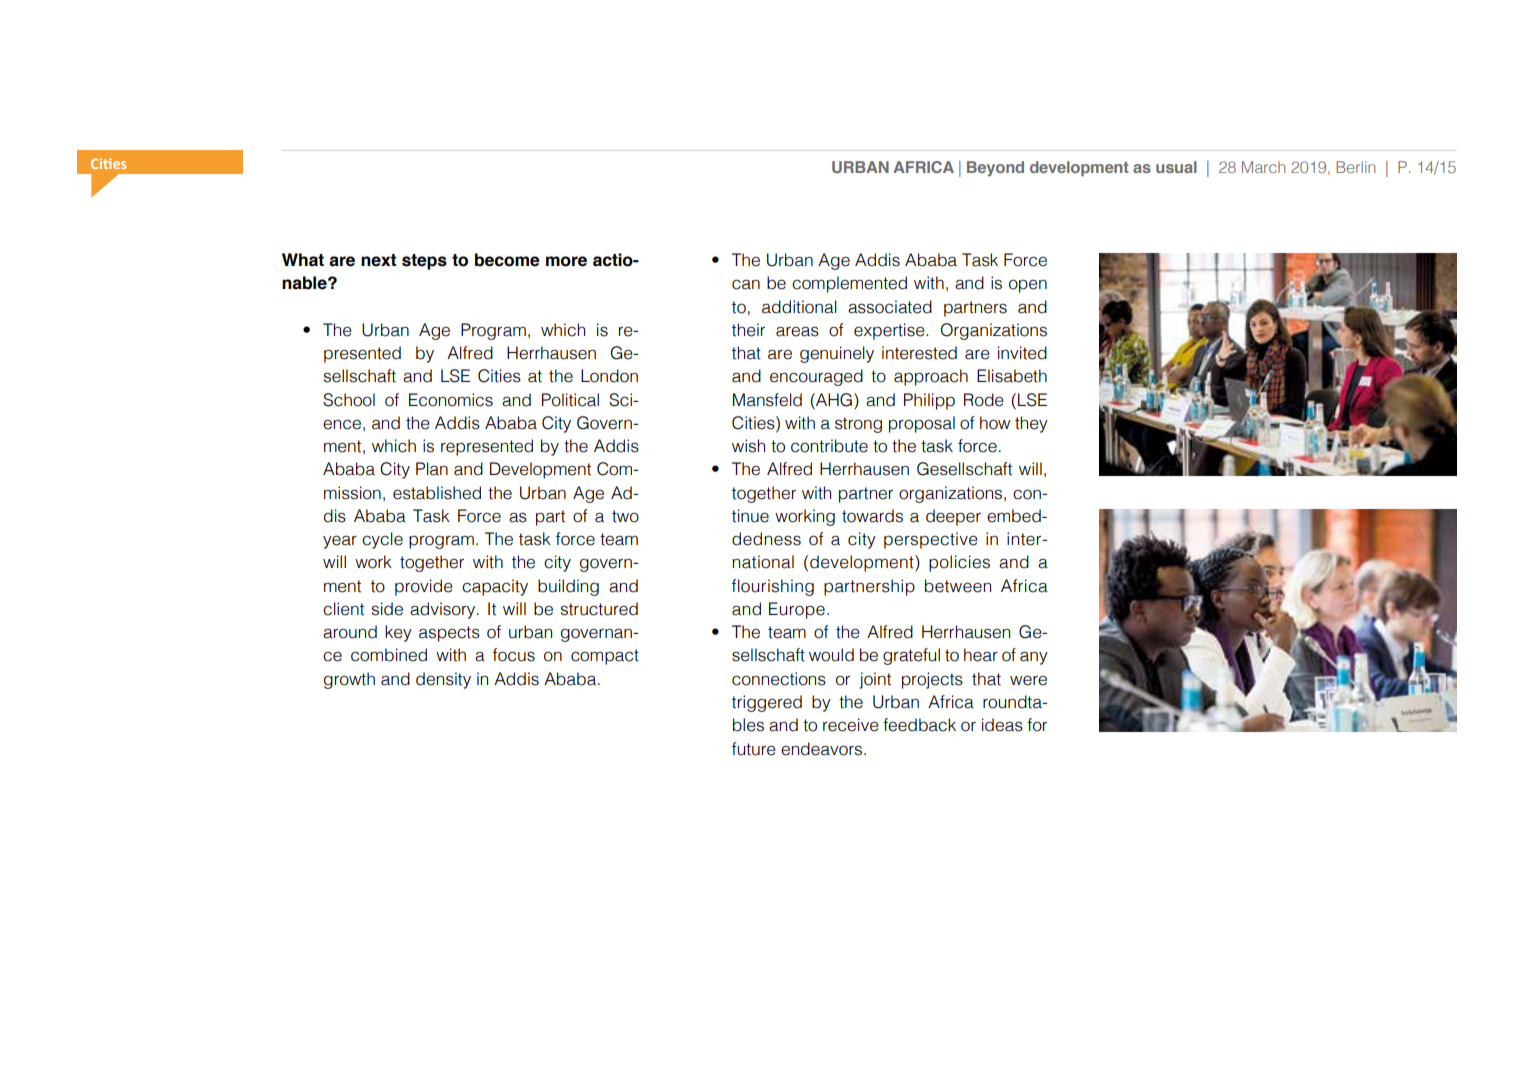 This screenshot has width=1534, height=1085. What do you see at coordinates (816, 377) in the screenshot?
I see `encouraged` at bounding box center [816, 377].
